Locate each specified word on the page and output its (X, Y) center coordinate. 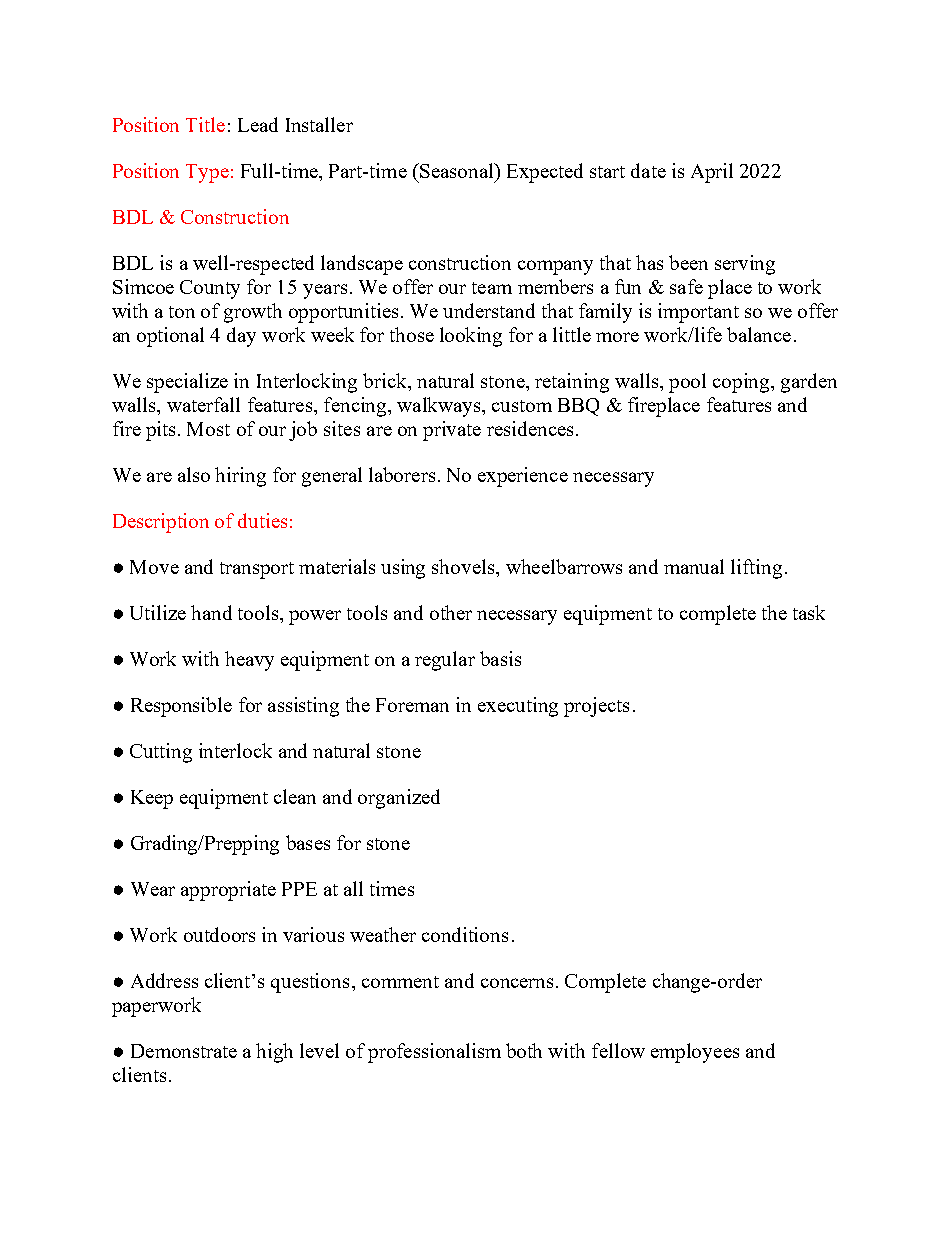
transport (257, 570)
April (712, 173)
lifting (756, 569)
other (451, 612)
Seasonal (457, 170)
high (274, 1053)
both (524, 1050)
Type (207, 173)
